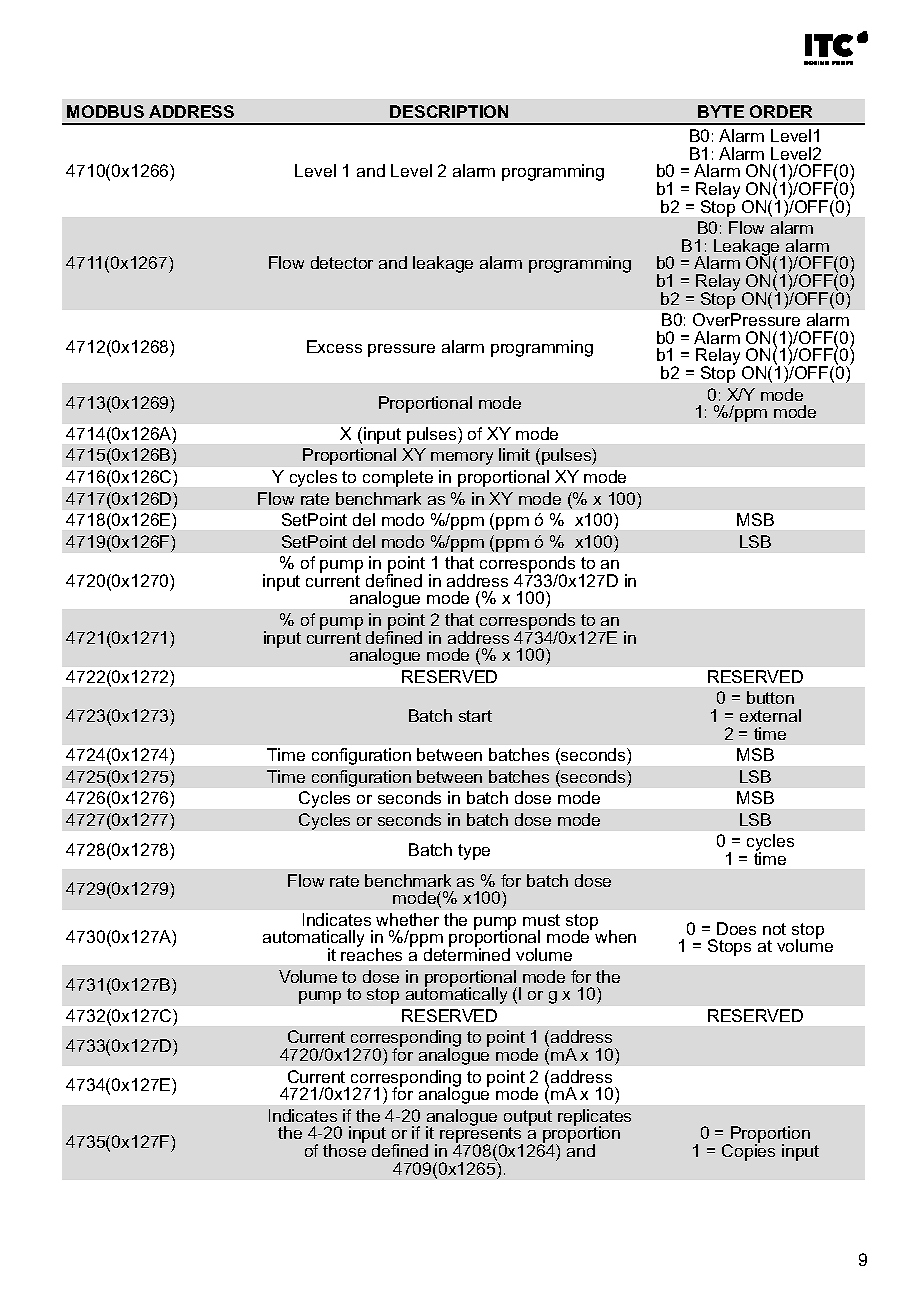  I want to click on DESCRIPTION, so click(449, 111).
